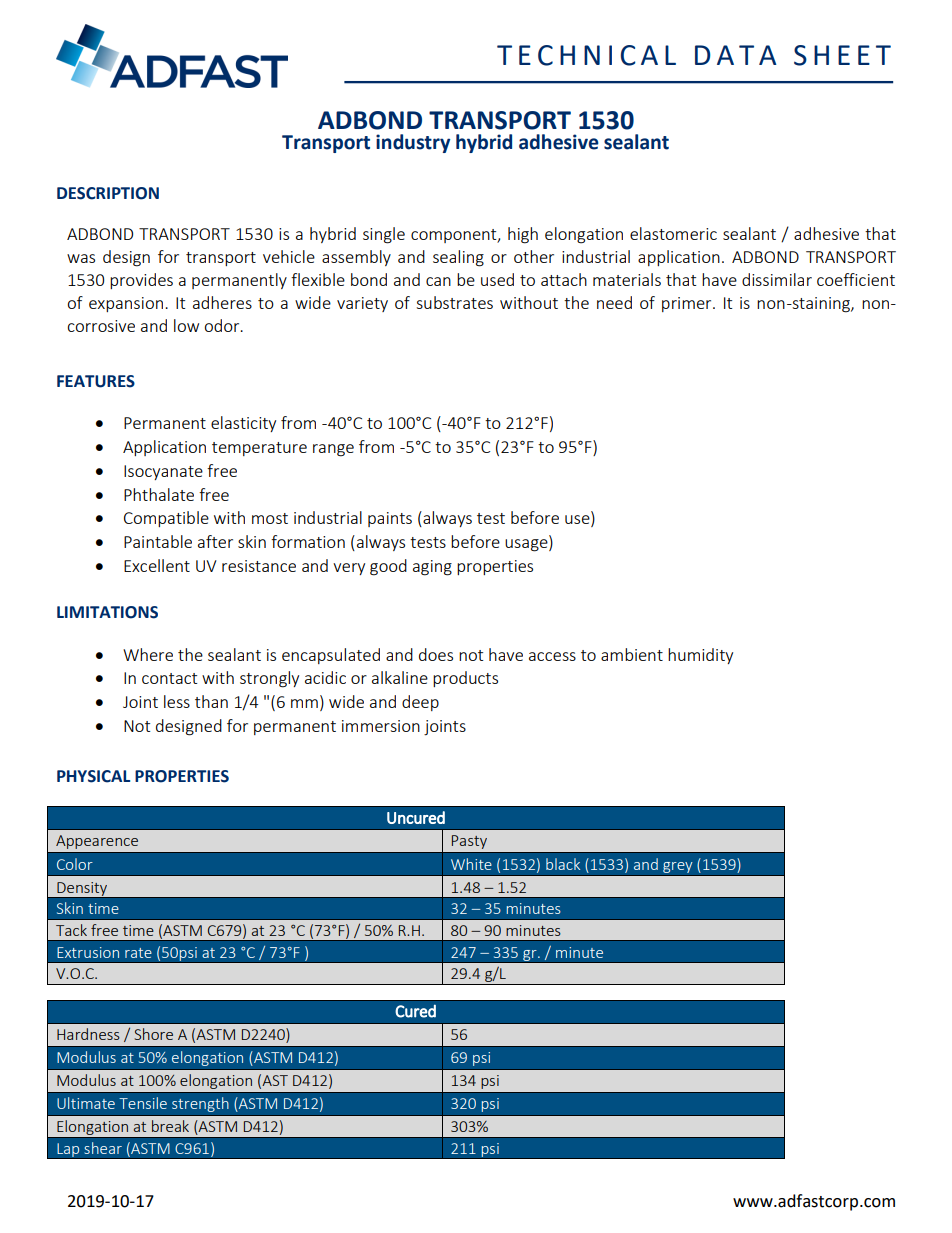  Describe the element at coordinates (108, 193) in the screenshot. I see `DESCRIPTION` at that location.
